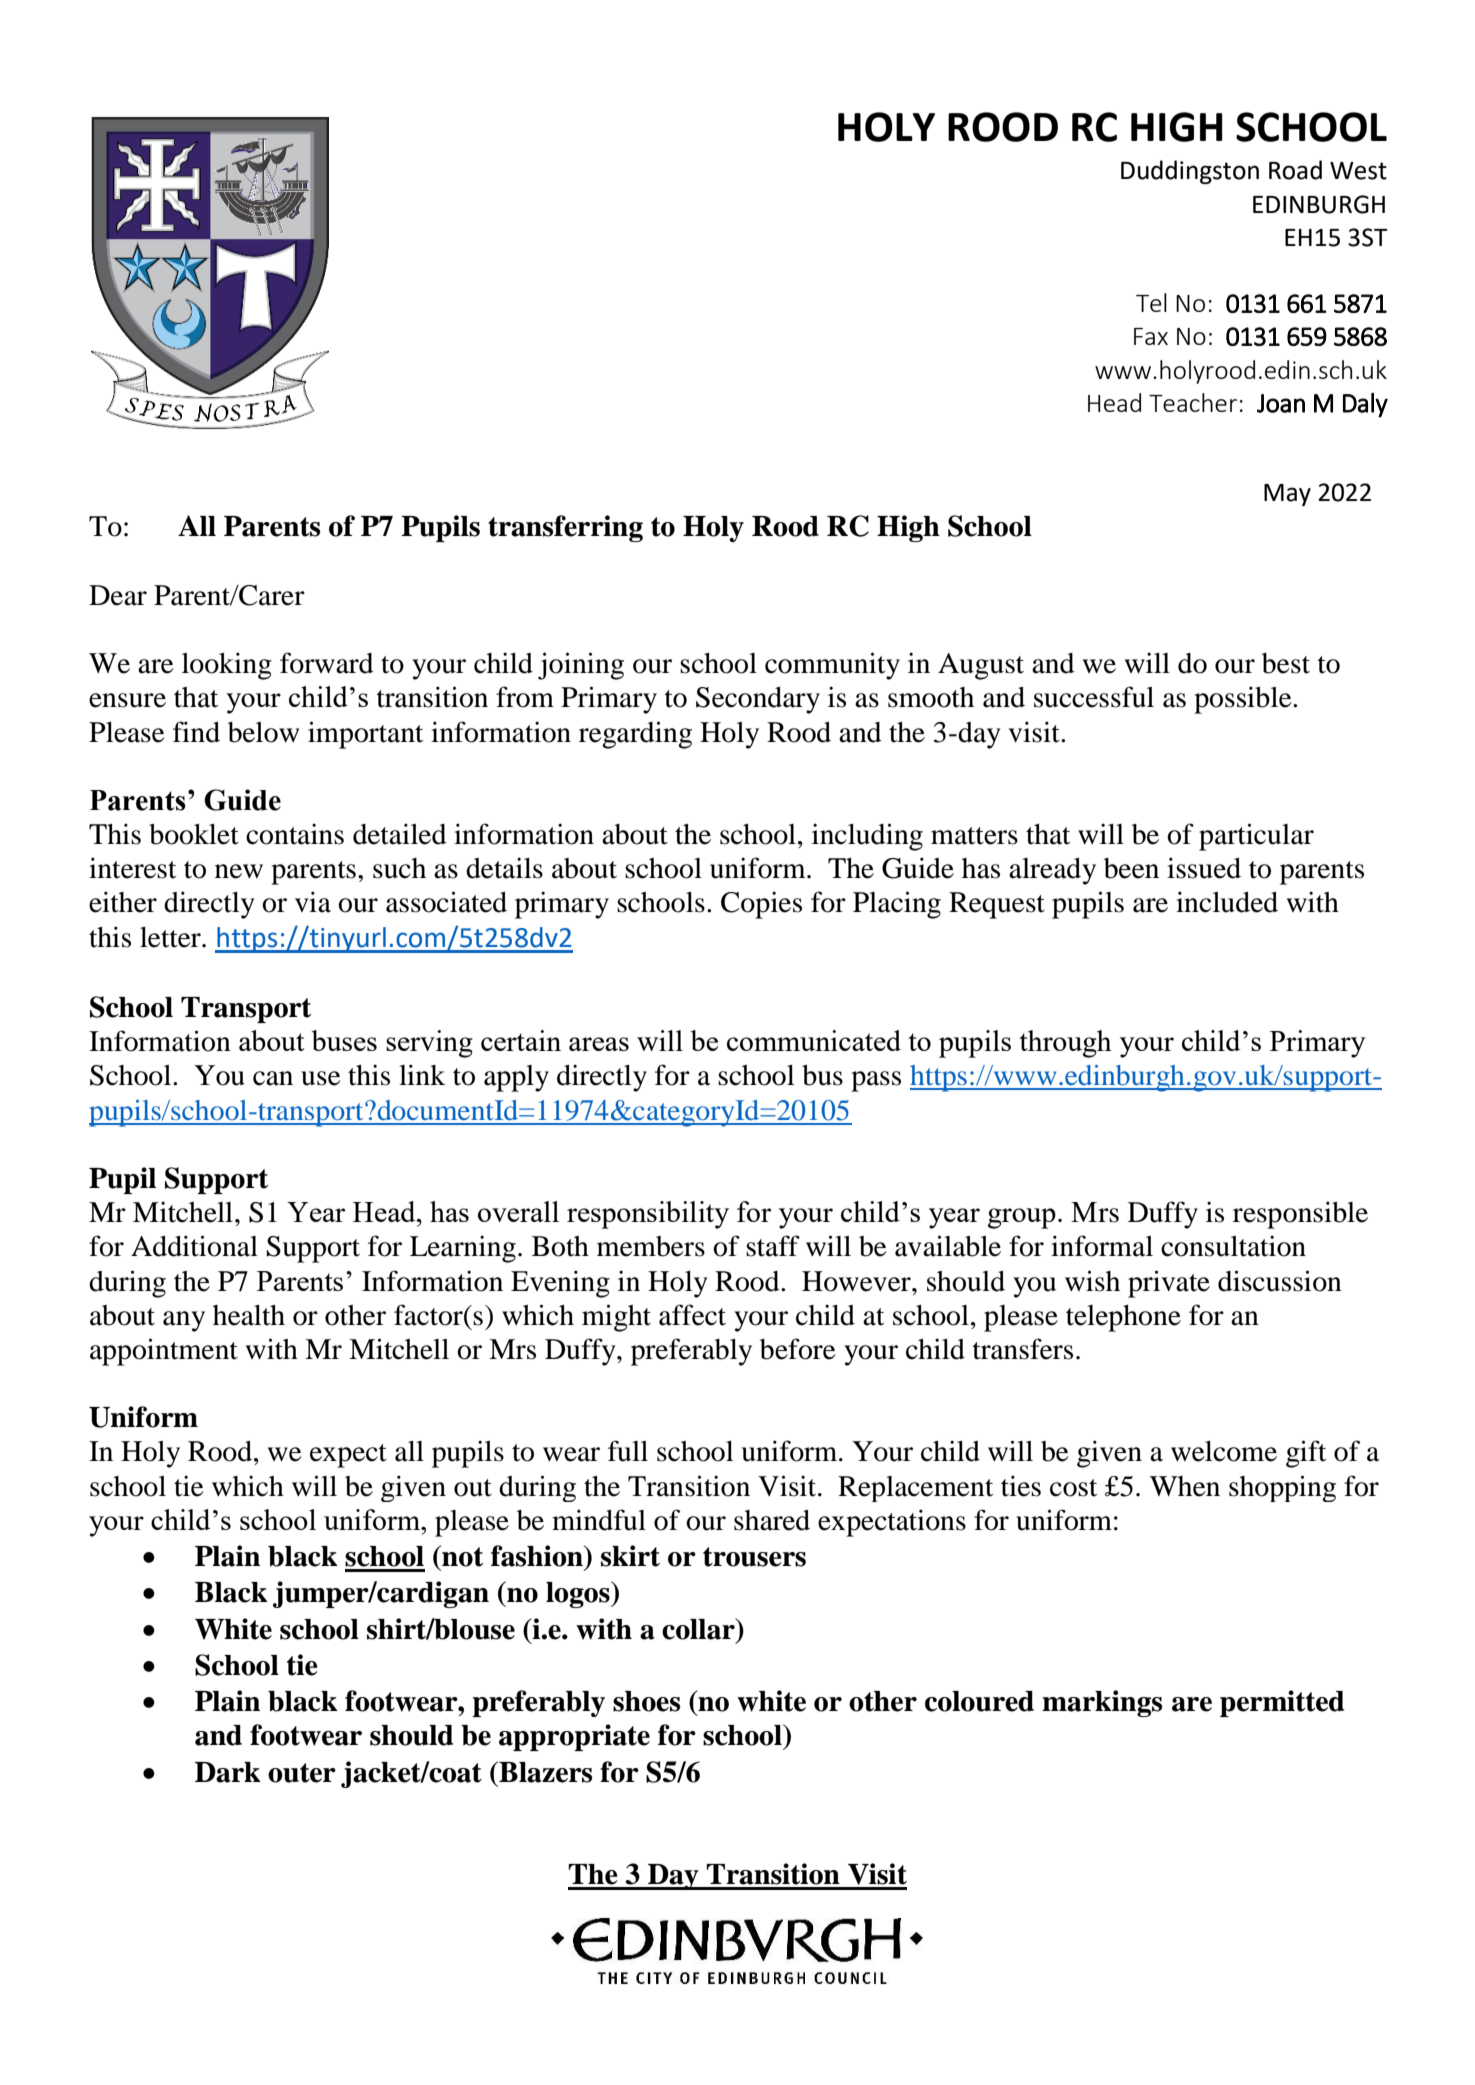  I want to click on Fax, so click(1151, 336).
